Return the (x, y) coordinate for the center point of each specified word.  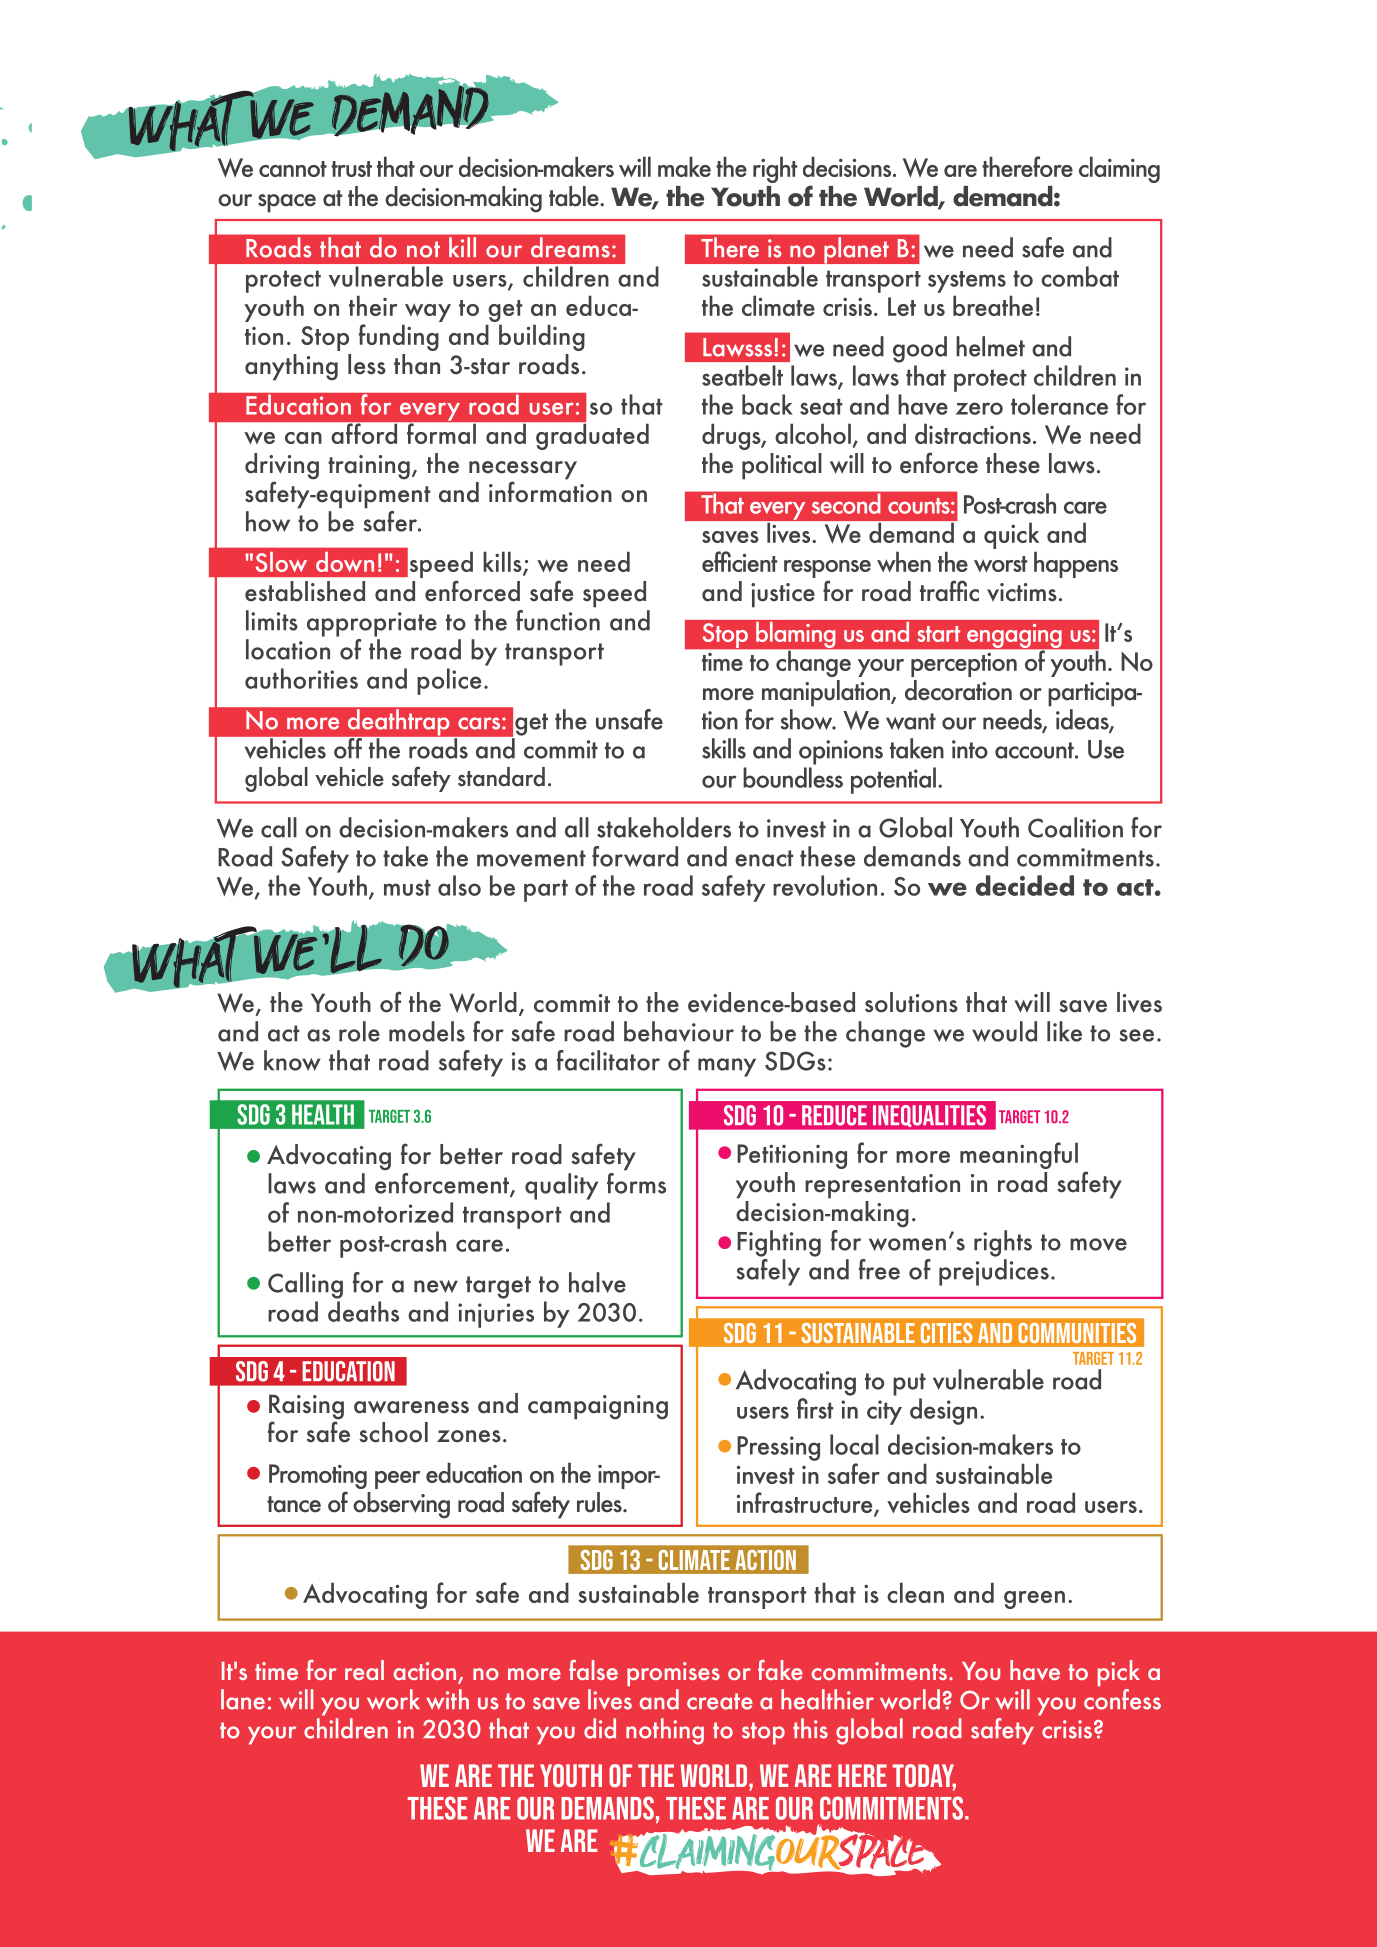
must (407, 887)
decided (1025, 885)
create (720, 1701)
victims (1022, 592)
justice (783, 595)
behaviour (679, 1031)
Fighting (779, 1243)
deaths (363, 1311)
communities (1077, 1333)
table (575, 196)
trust (351, 169)
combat (1080, 276)
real (364, 1670)
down (345, 562)
